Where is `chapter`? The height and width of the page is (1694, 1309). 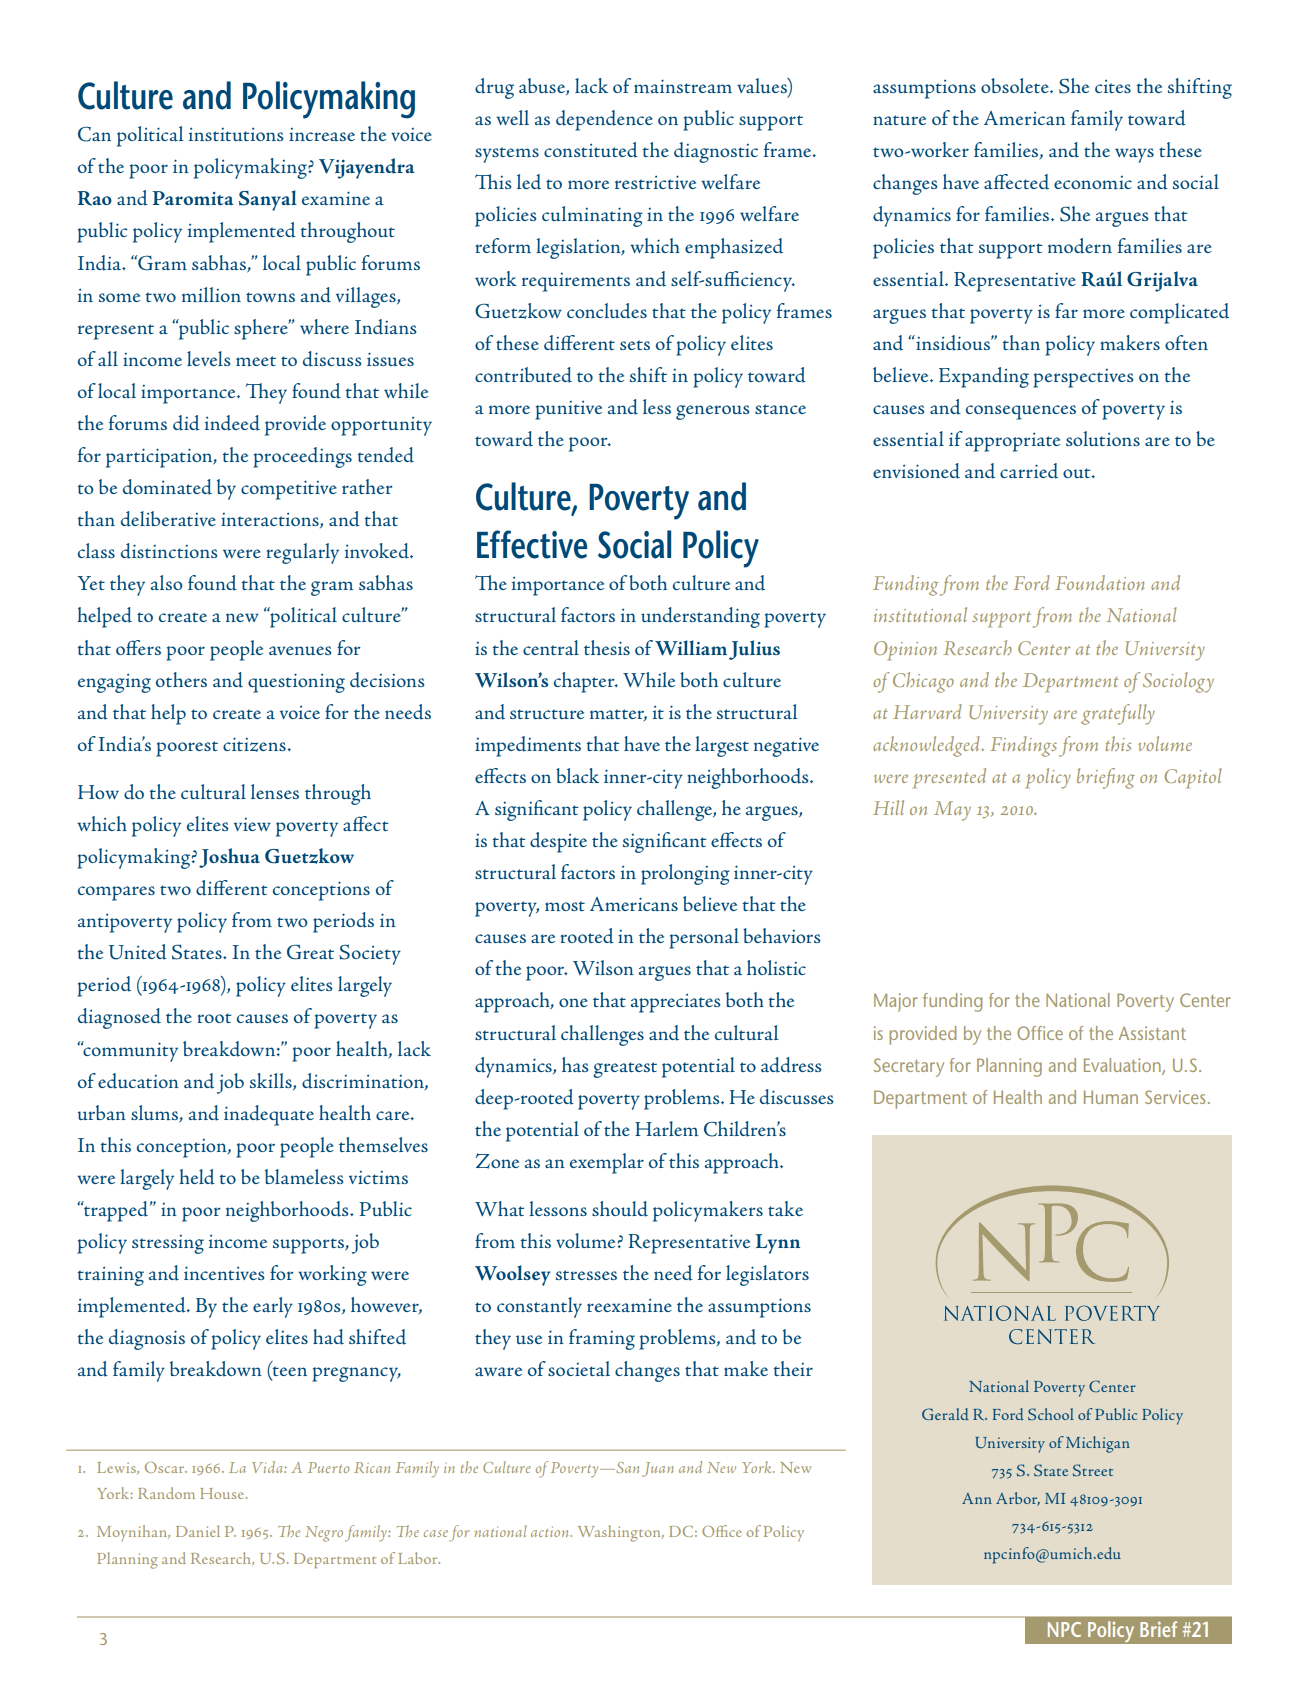
chapter is located at coordinates (585, 682).
